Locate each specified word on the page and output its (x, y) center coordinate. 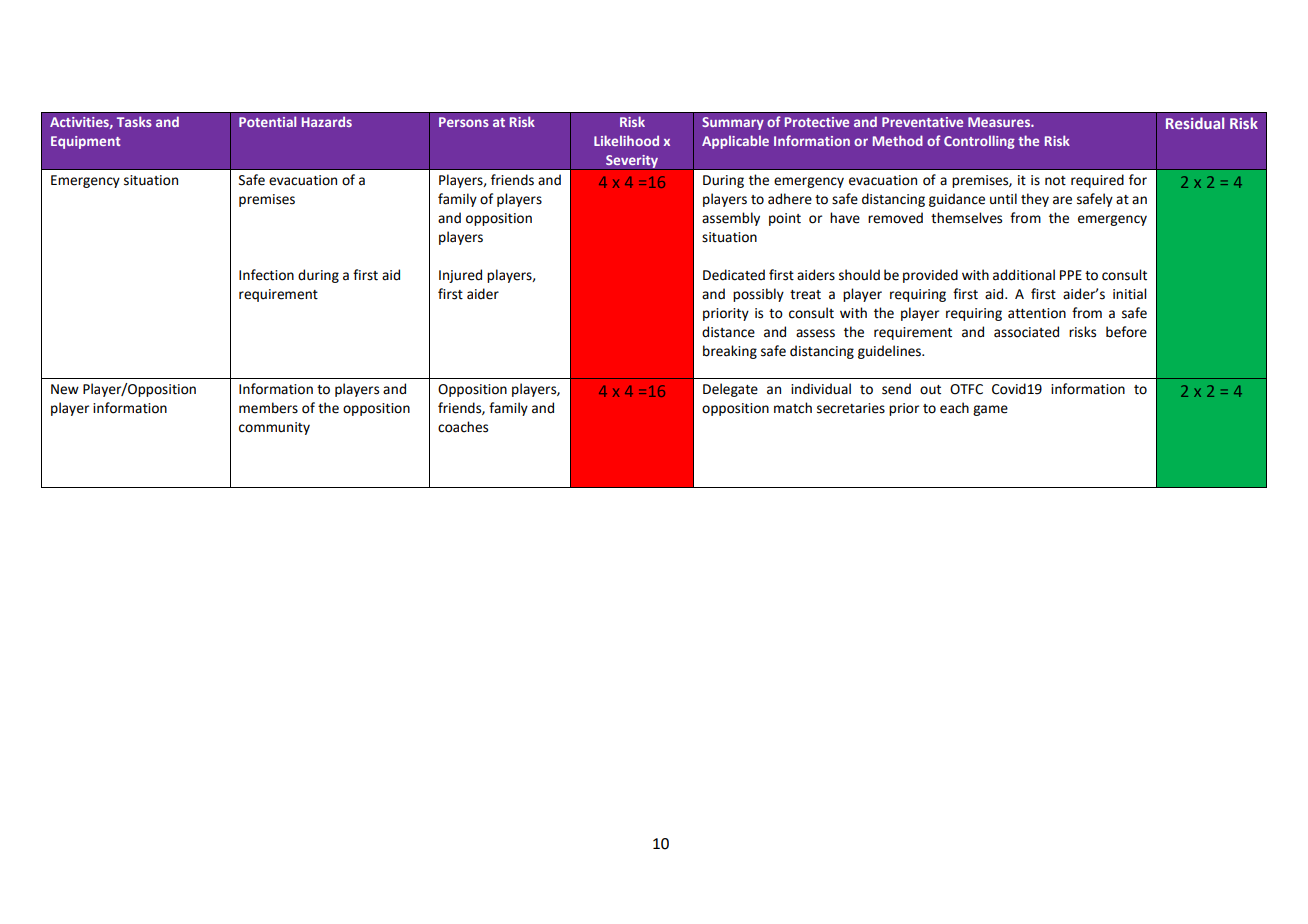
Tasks (134, 121)
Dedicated (734, 275)
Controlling (979, 142)
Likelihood (626, 140)
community (274, 428)
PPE (1071, 275)
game (990, 410)
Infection (266, 275)
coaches (463, 427)
